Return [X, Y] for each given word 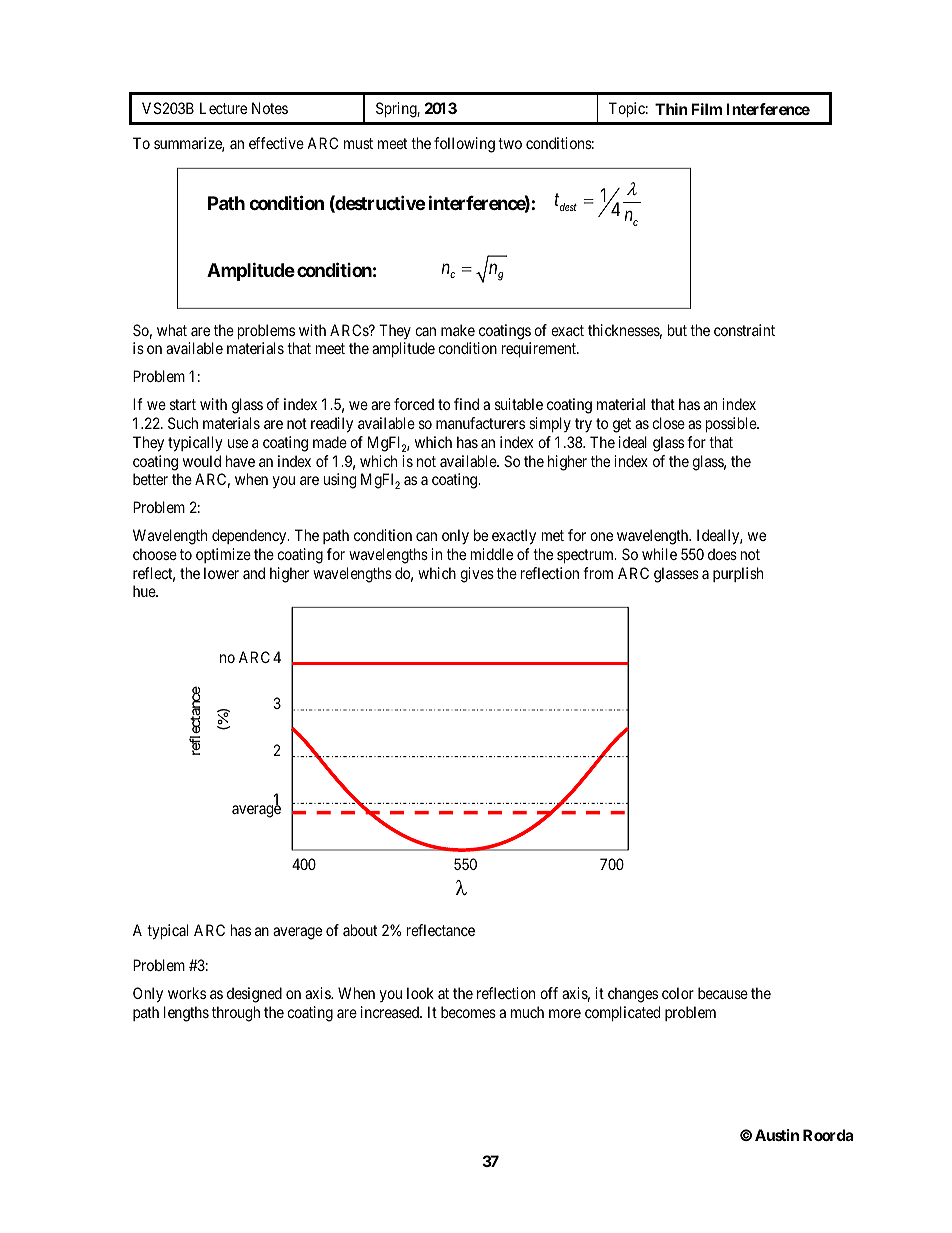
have [240, 461]
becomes [468, 1012]
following [464, 145]
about [360, 930]
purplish [738, 574]
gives [477, 575]
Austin [777, 1135]
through [236, 1014]
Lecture [223, 108]
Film [706, 109]
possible [732, 424]
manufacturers [480, 423]
